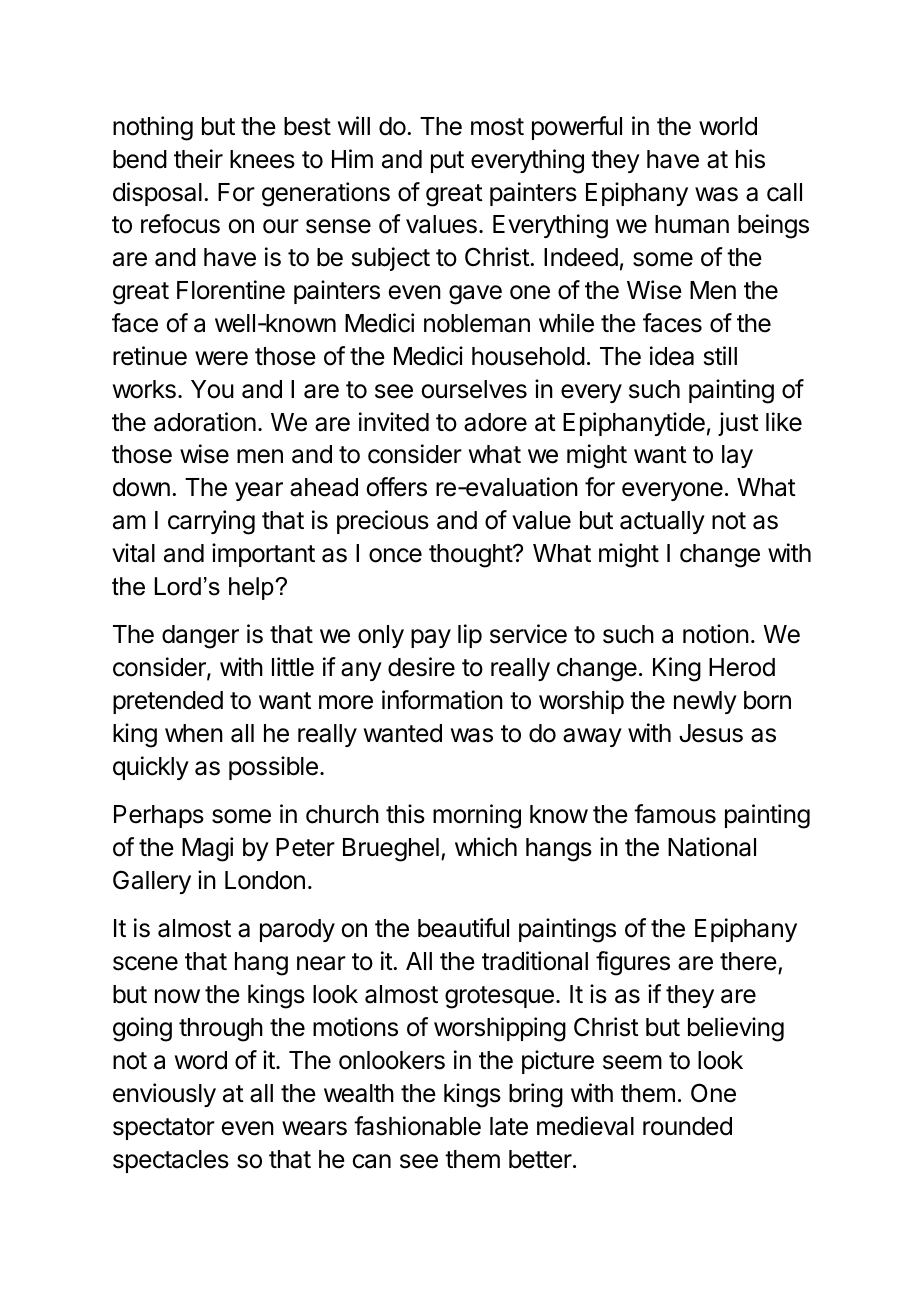 This page has height=1308, width=924. What do you see at coordinates (728, 126) in the page?
I see `world` at bounding box center [728, 126].
